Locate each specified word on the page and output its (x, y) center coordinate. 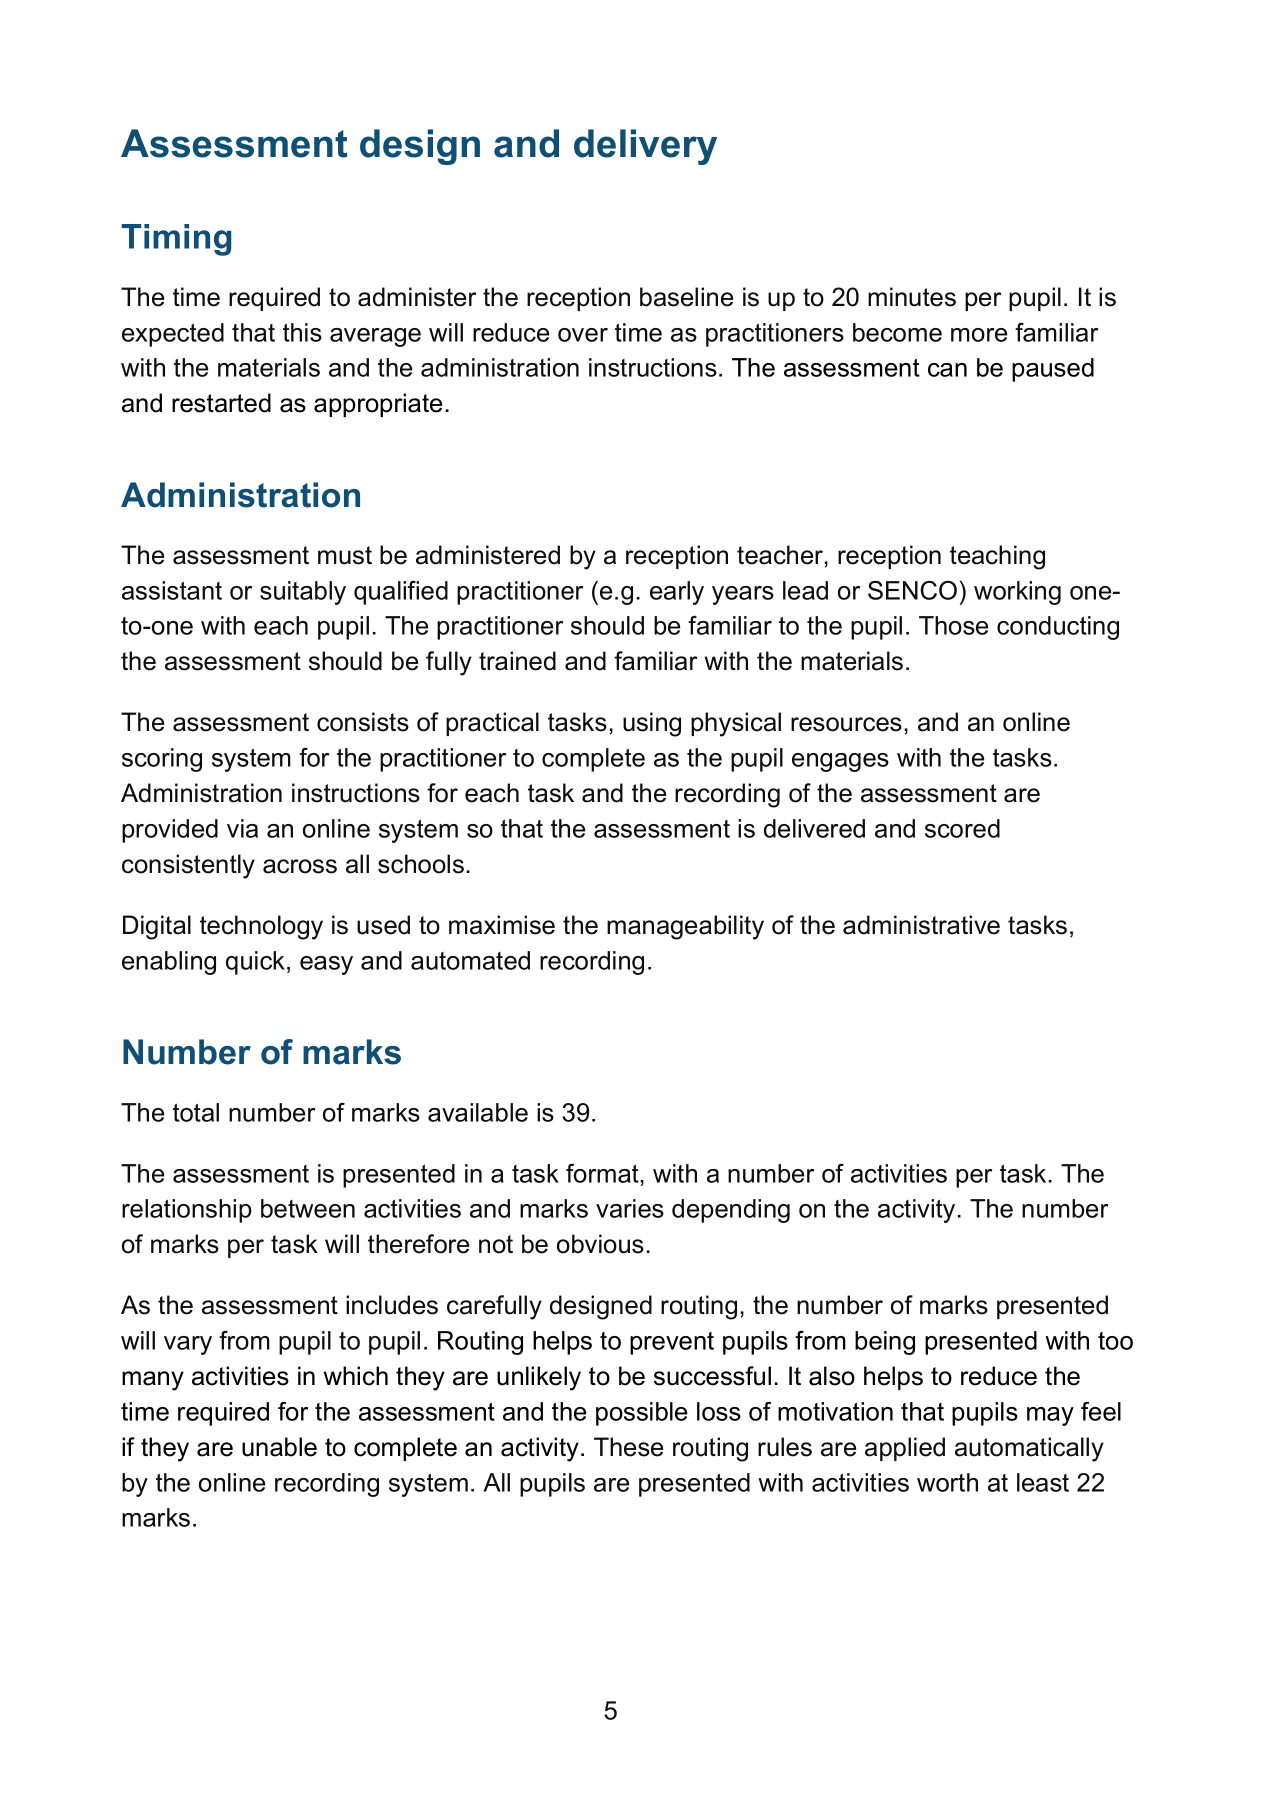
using (652, 724)
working (1017, 593)
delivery (645, 147)
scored (962, 828)
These (628, 1447)
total (196, 1112)
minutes (912, 297)
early (677, 593)
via (242, 828)
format (603, 1173)
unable (279, 1447)
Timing (176, 240)
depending (731, 1211)
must (345, 555)
